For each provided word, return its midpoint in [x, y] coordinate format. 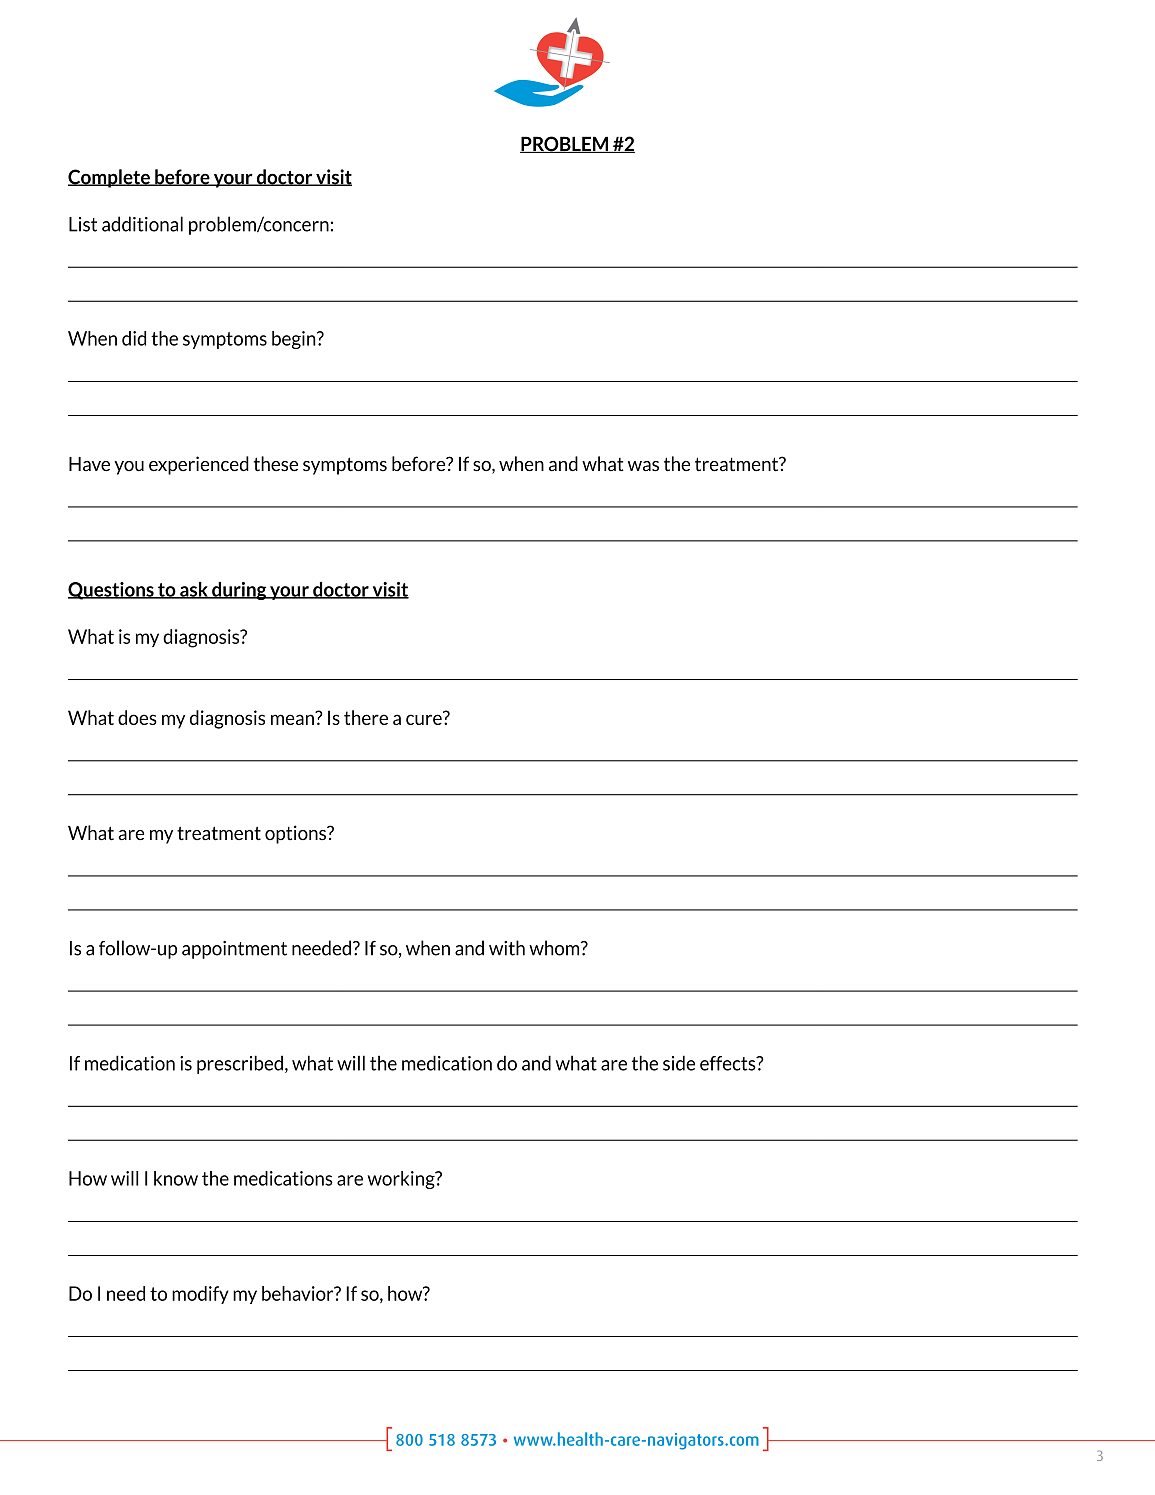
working [402, 1180]
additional [142, 224]
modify [200, 1295]
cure [425, 718]
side [679, 1063]
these [276, 464]
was [643, 466]
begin [295, 340]
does [137, 717]
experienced [199, 465]
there [366, 717]
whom [555, 948]
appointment [234, 950]
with [507, 948]
